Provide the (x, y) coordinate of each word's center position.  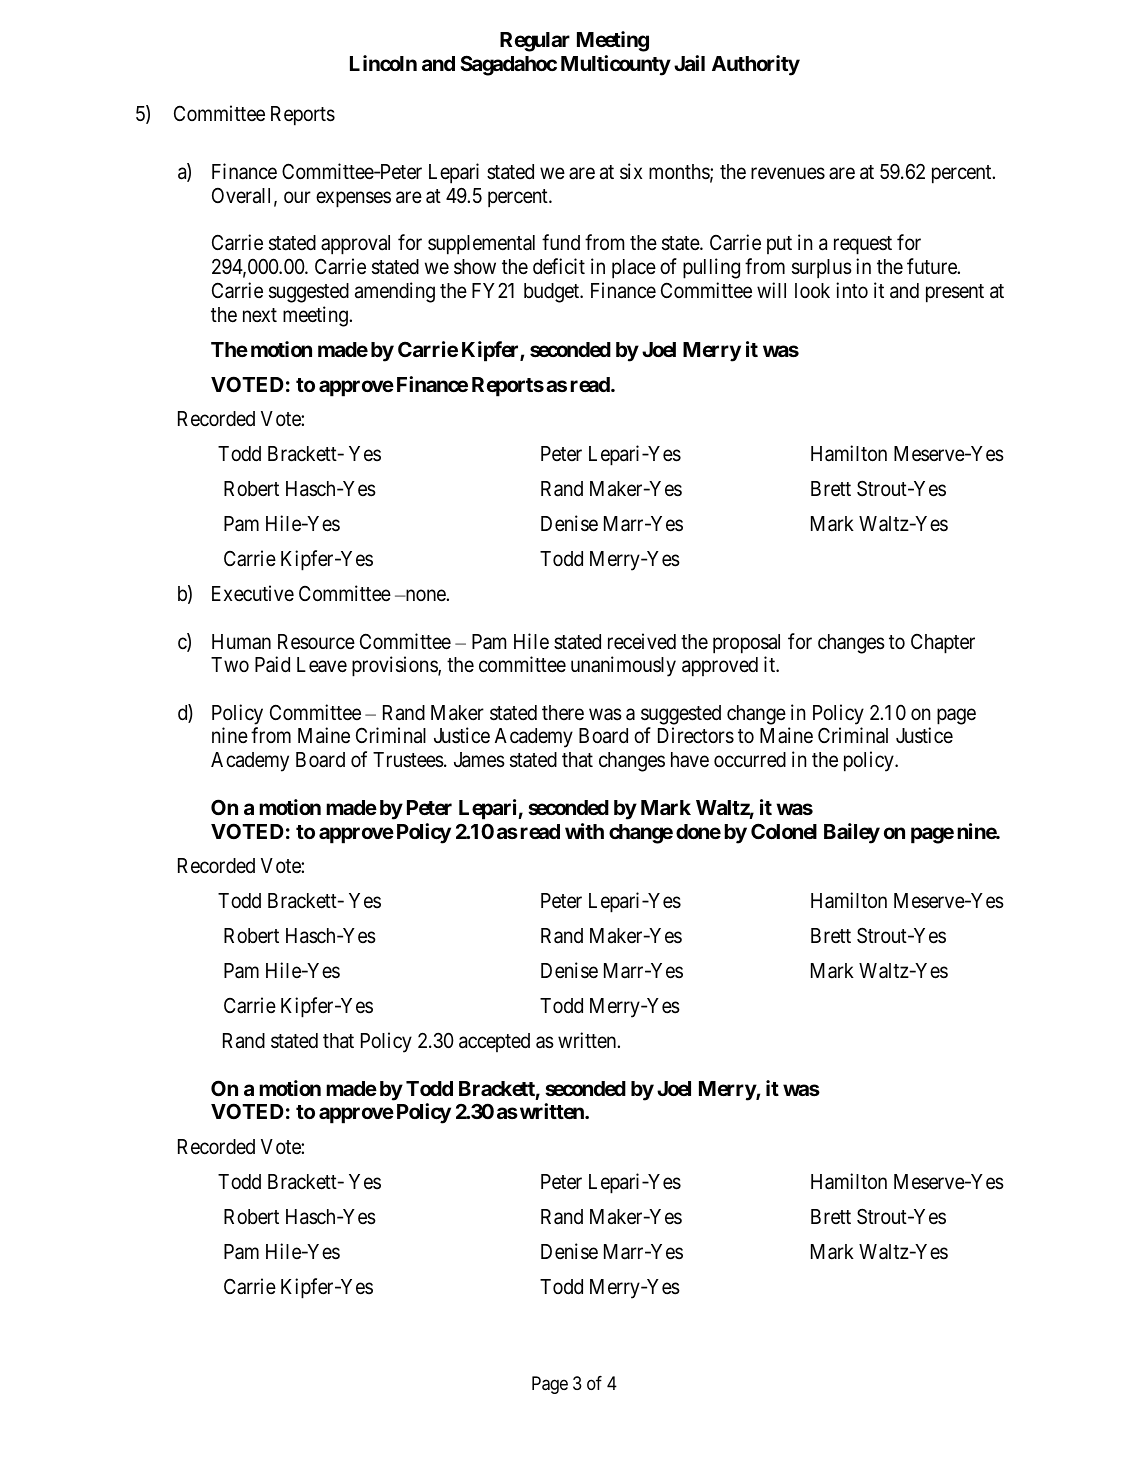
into (852, 290)
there (563, 713)
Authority (756, 65)
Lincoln (383, 63)
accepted (494, 1042)
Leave (322, 665)
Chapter (943, 644)
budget (553, 293)
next (260, 315)
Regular (535, 42)
